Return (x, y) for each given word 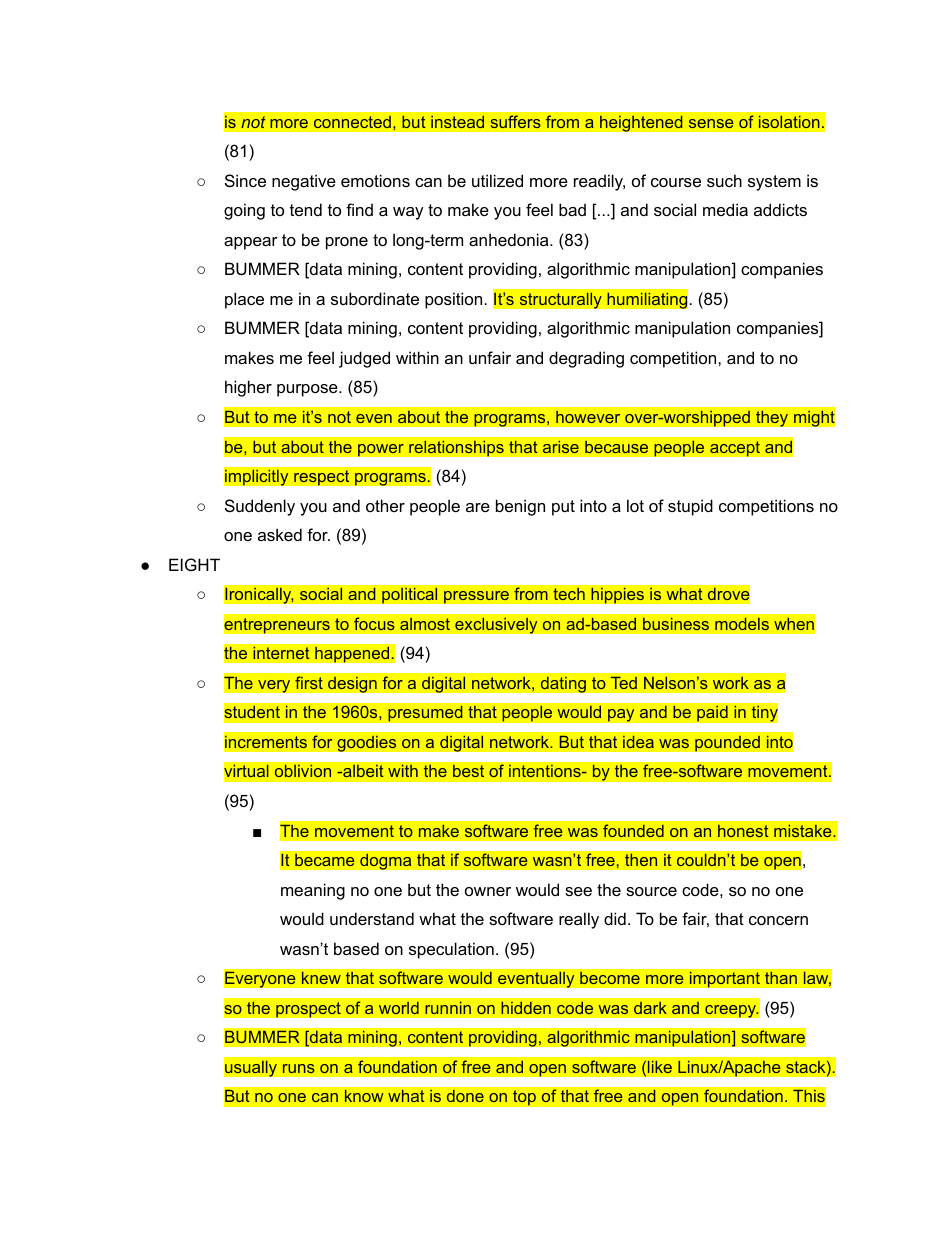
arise (560, 447)
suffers (515, 122)
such (724, 180)
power (381, 450)
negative (304, 182)
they (772, 418)
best (469, 771)
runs (299, 1068)
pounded (727, 743)
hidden (526, 1008)
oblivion (303, 771)
